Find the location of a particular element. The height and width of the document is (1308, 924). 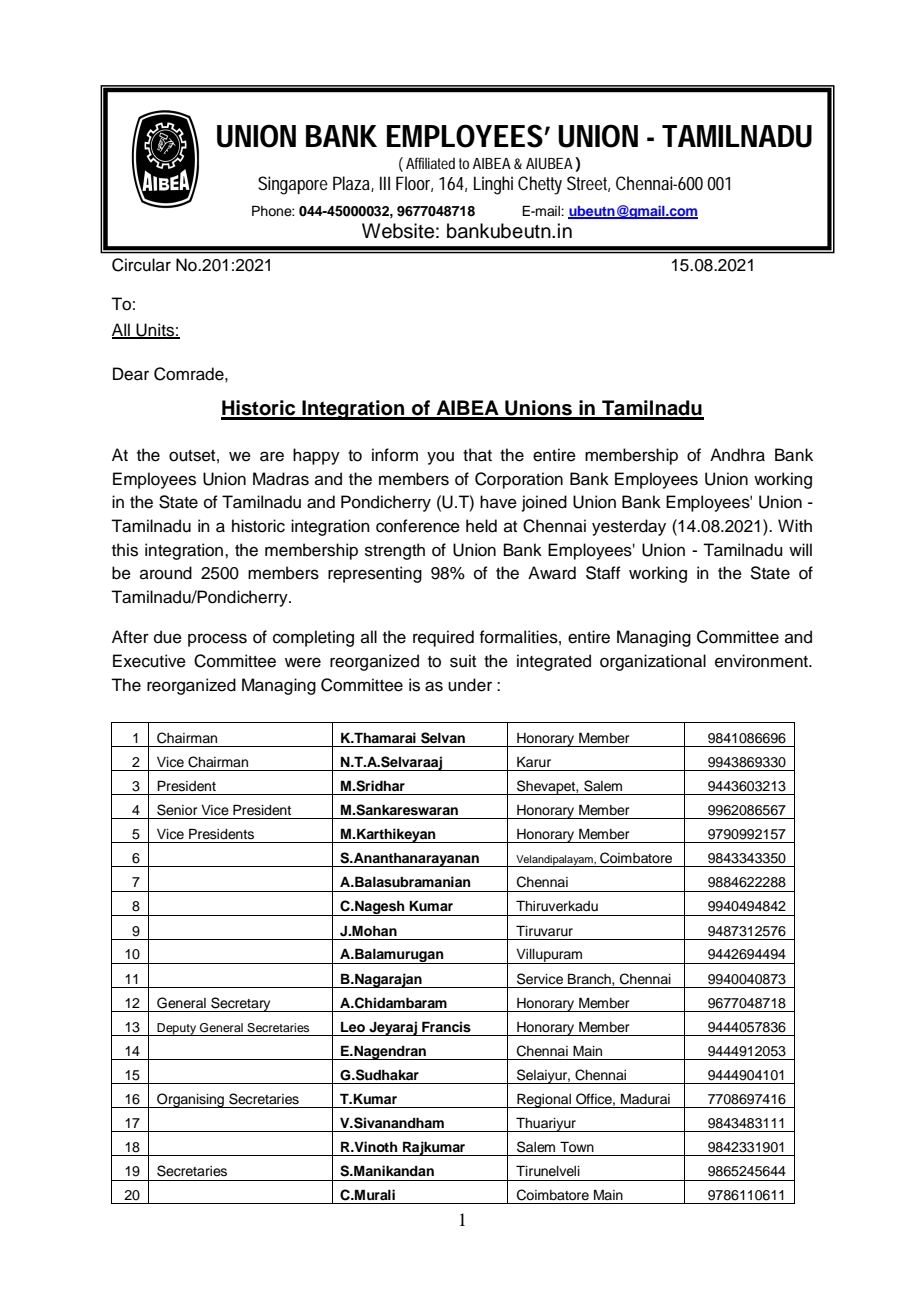

Singapore is located at coordinates (293, 185).
